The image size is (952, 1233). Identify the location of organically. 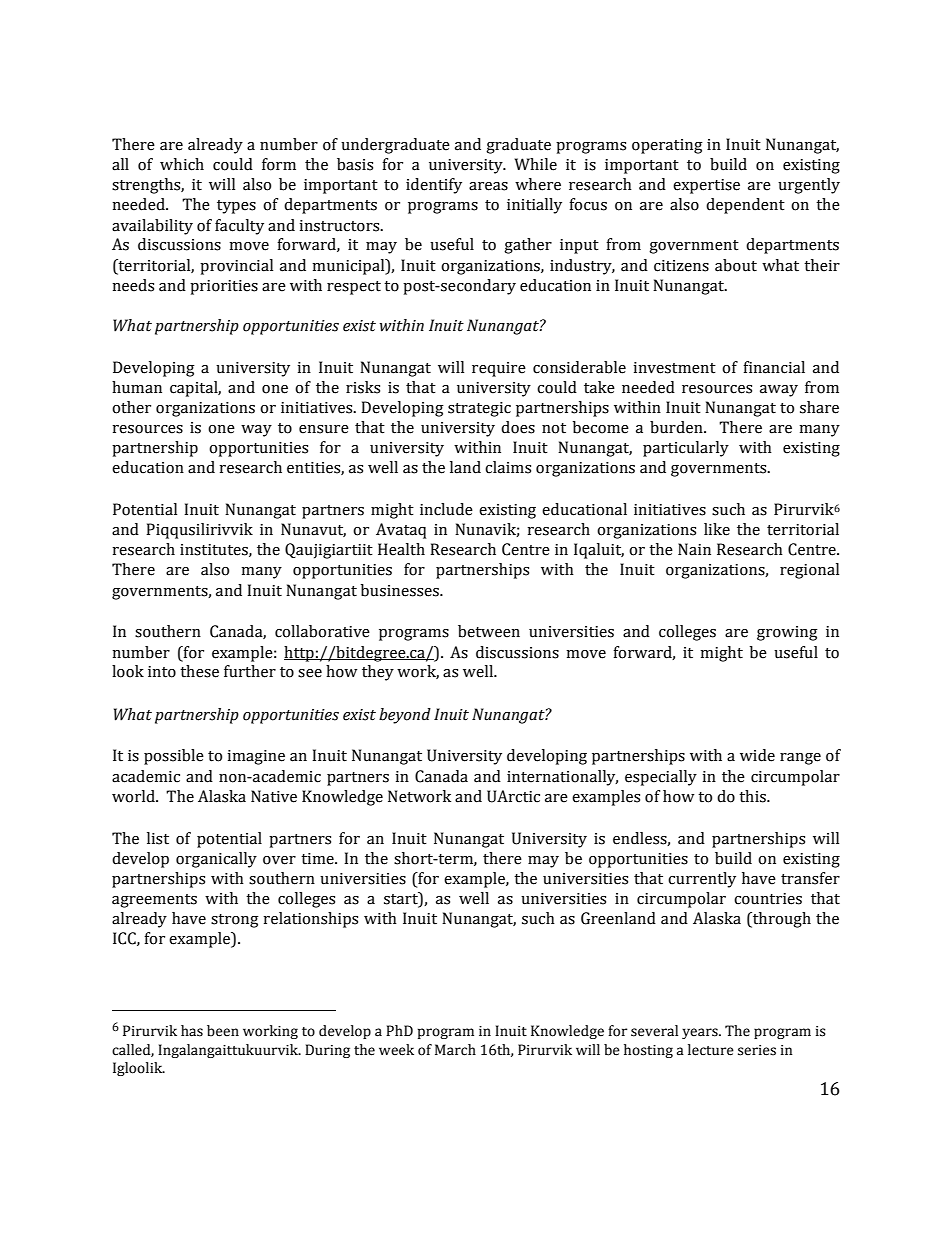
(216, 860).
